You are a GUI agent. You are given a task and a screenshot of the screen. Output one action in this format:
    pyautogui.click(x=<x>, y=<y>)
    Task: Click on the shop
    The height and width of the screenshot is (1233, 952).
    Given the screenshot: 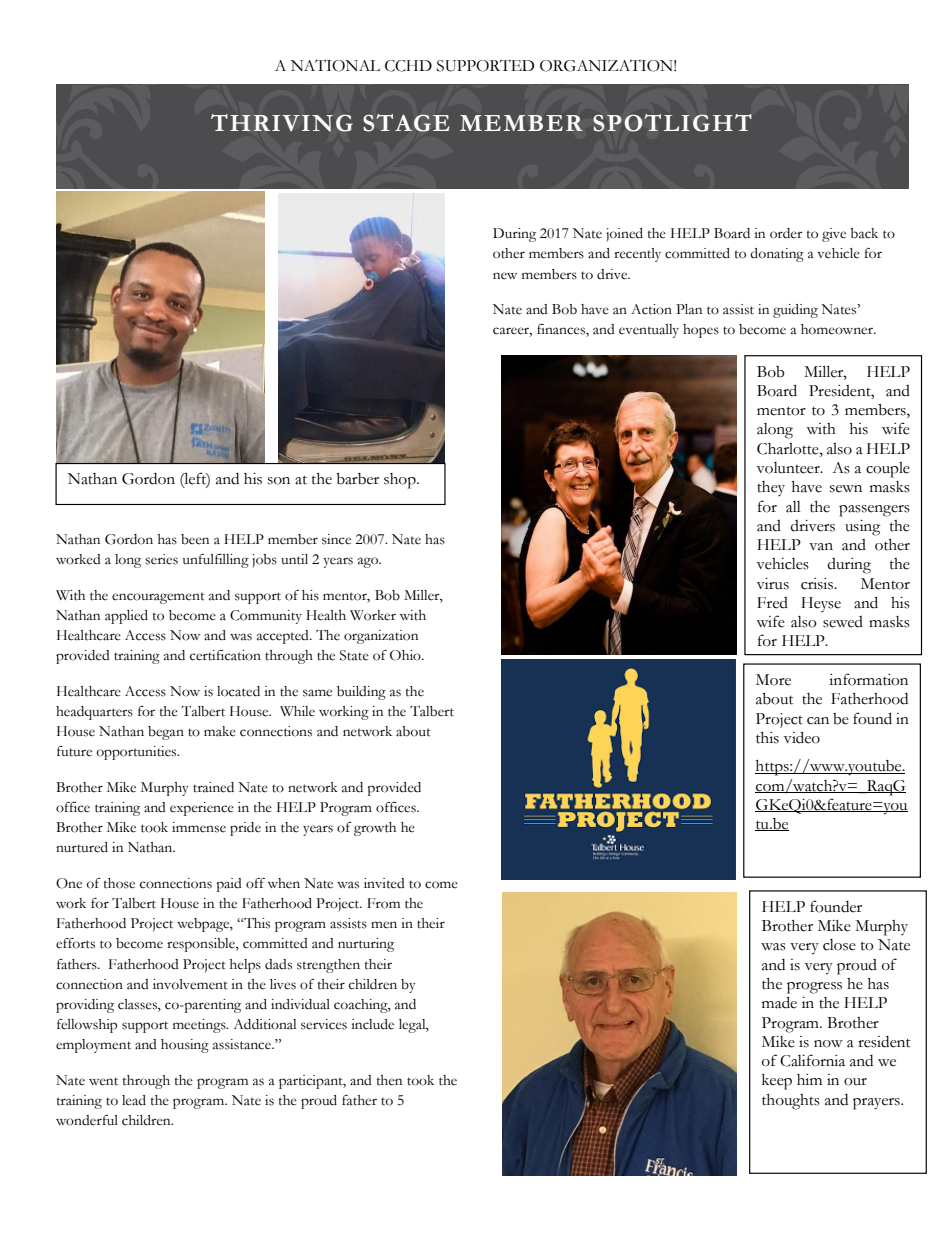 What is the action you would take?
    pyautogui.click(x=401, y=481)
